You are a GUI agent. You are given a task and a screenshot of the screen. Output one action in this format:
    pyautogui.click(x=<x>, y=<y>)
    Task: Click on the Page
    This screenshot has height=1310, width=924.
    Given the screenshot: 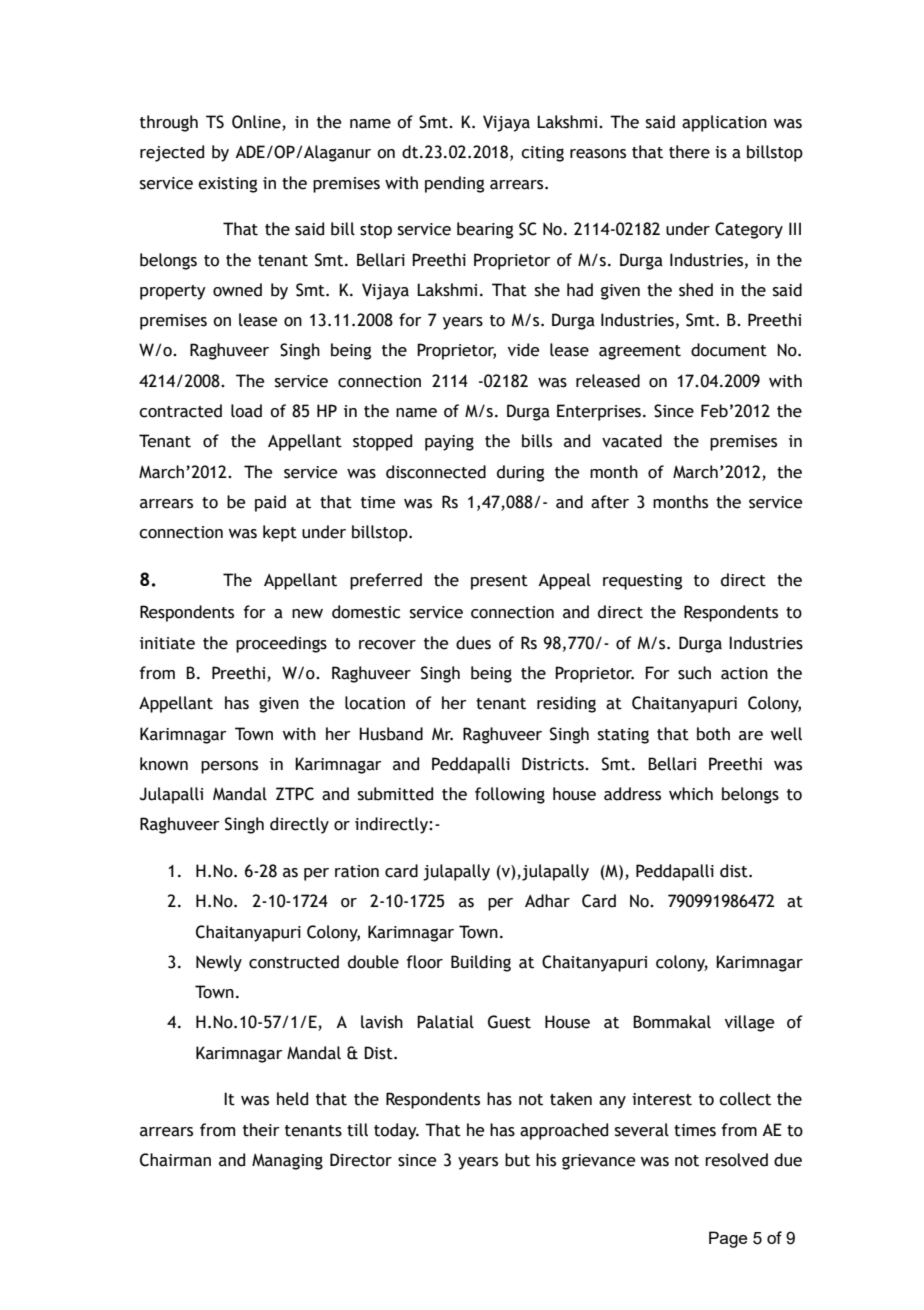 What is the action you would take?
    pyautogui.click(x=728, y=1239)
